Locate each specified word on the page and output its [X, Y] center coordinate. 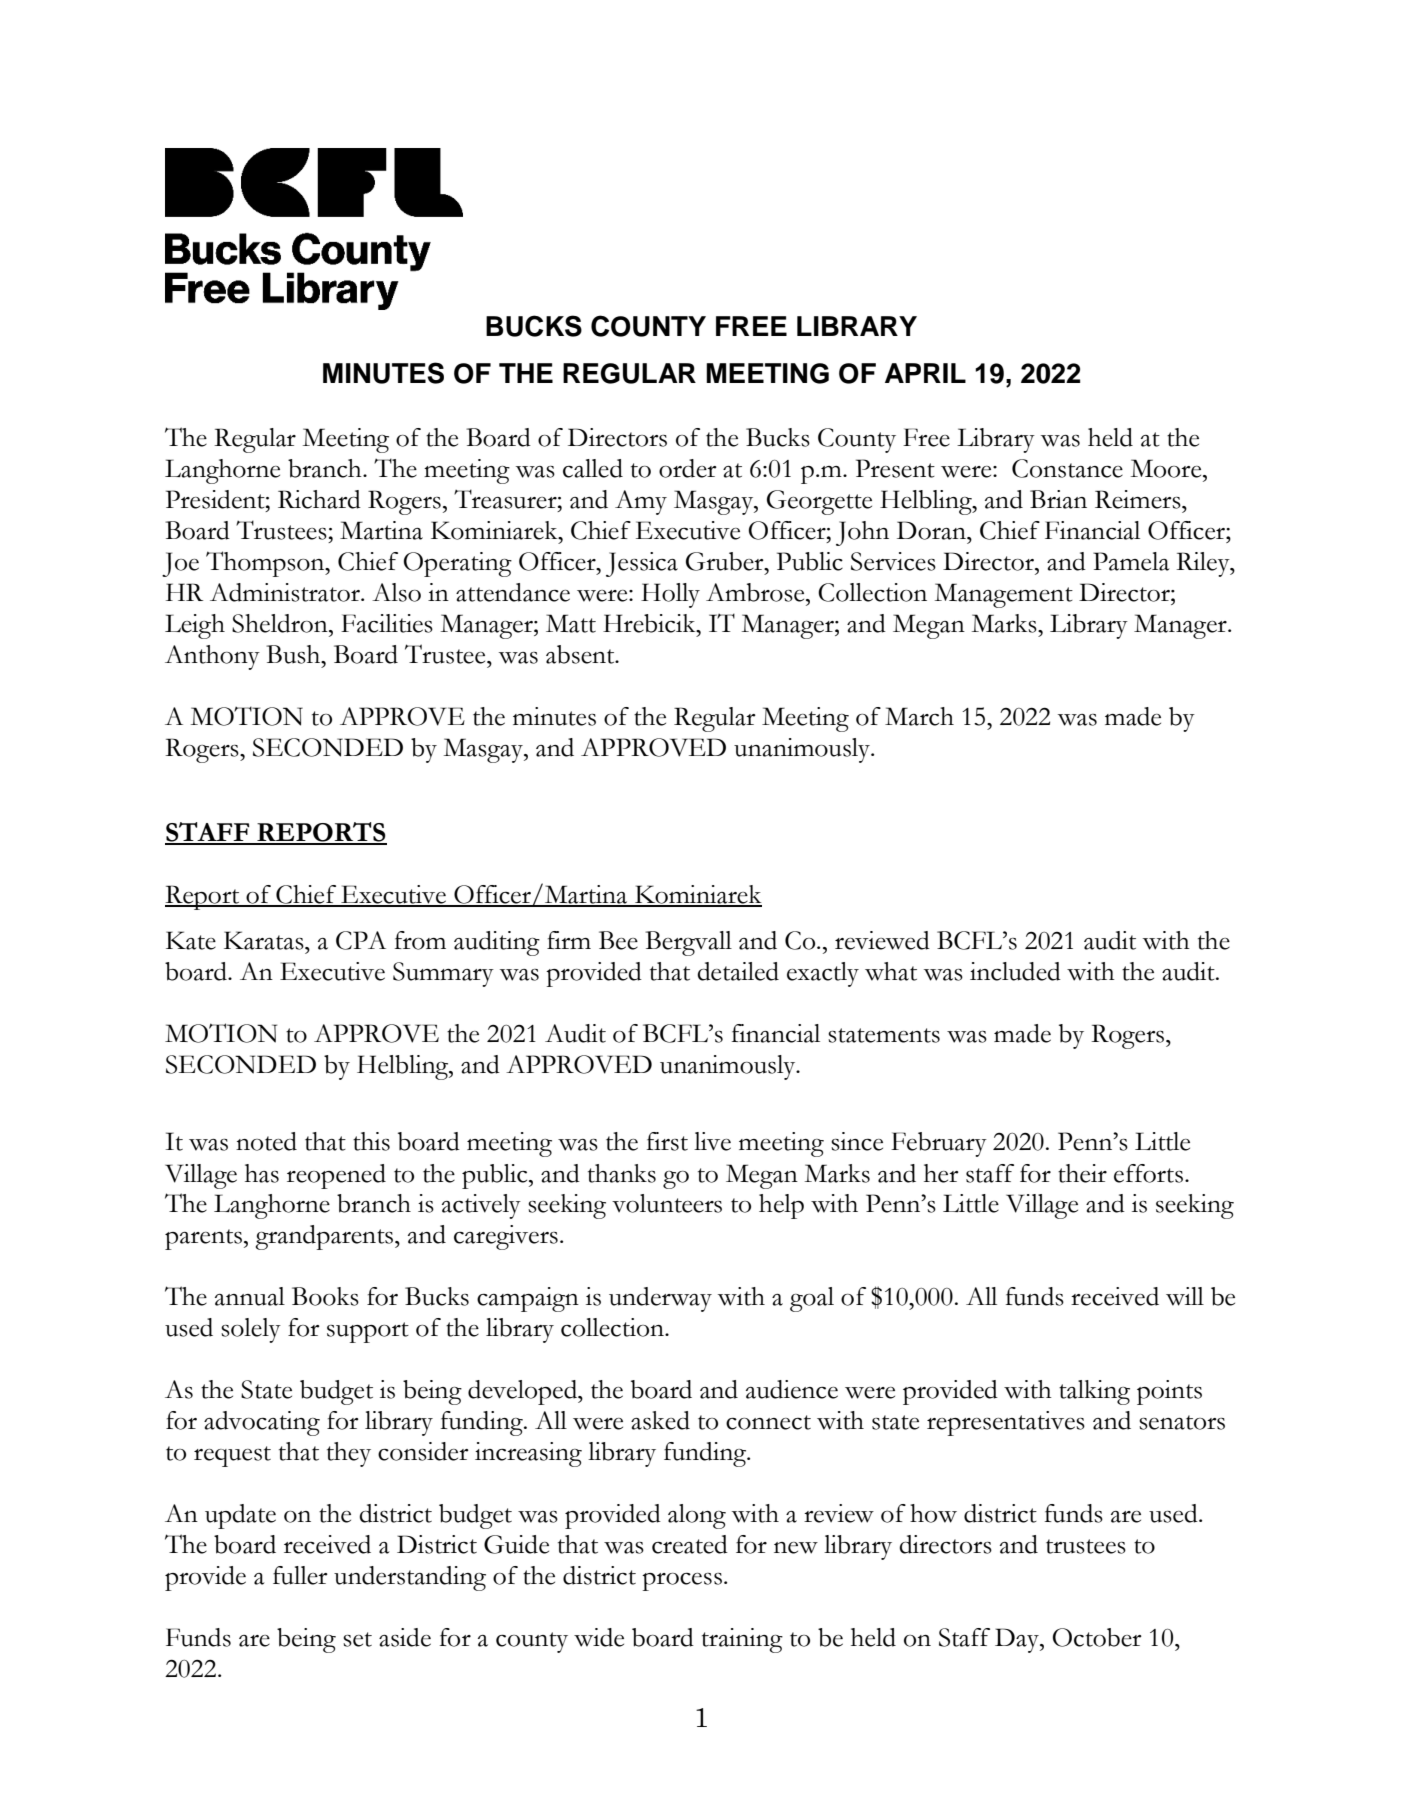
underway [660, 1299]
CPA [361, 940]
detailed [738, 971]
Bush [294, 654]
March [919, 716]
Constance [1067, 468]
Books [325, 1296]
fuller [300, 1575]
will [1185, 1296]
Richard [319, 499]
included [1015, 971]
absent [581, 654]
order [688, 468]
